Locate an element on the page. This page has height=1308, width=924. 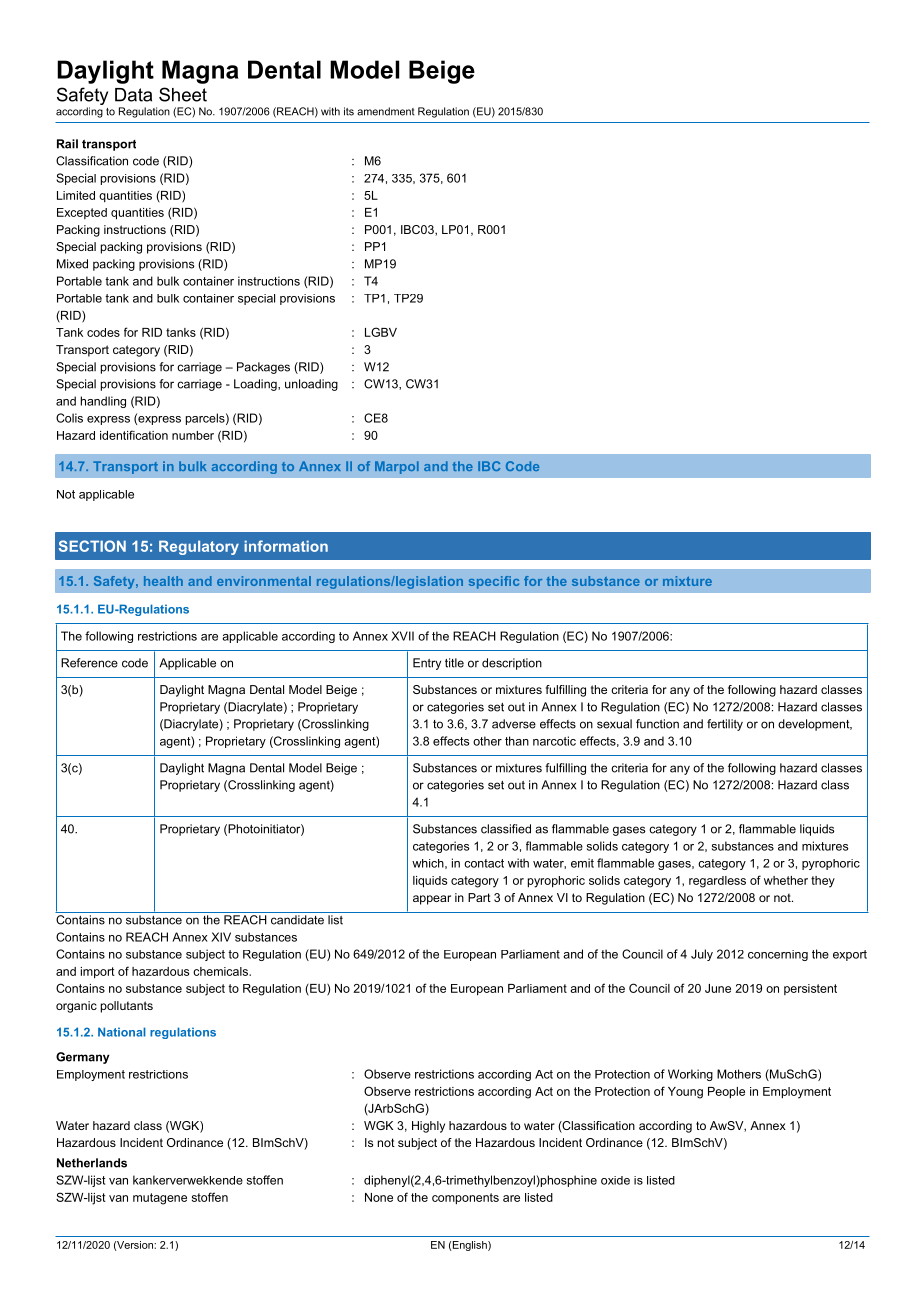
amendment is located at coordinates (386, 111).
